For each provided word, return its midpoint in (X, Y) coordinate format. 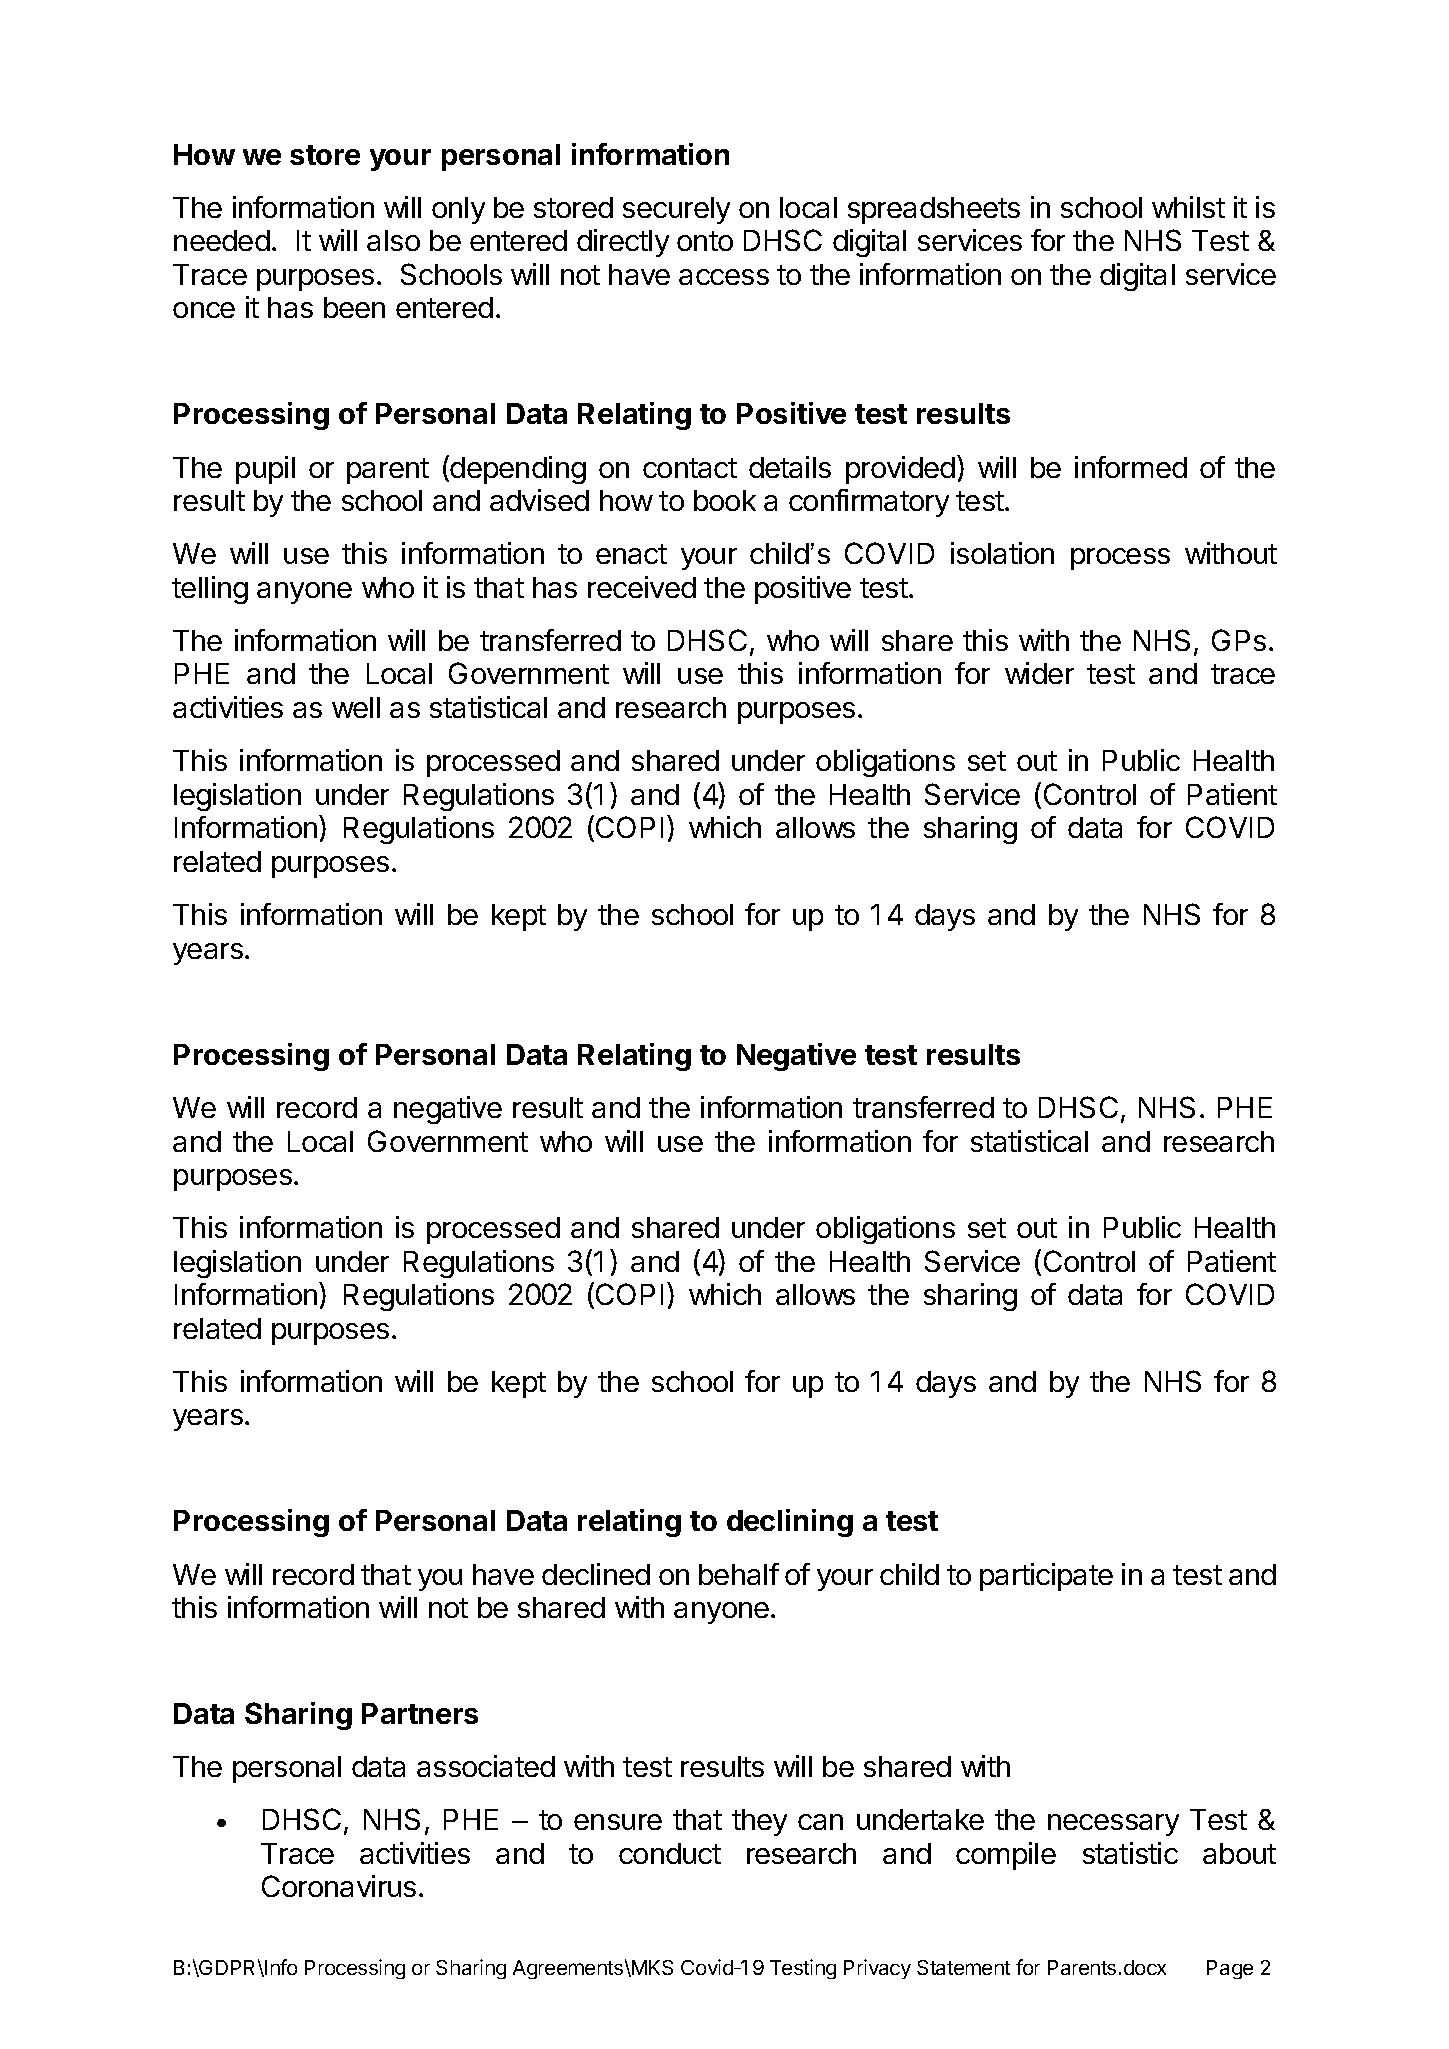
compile (1006, 1856)
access (724, 277)
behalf (739, 1574)
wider (1039, 673)
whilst (1188, 207)
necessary (1113, 1825)
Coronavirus (339, 1886)
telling (210, 590)
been (354, 307)
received (642, 587)
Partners (420, 1713)
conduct (670, 1853)
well (356, 707)
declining (790, 1523)
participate (1046, 1577)
